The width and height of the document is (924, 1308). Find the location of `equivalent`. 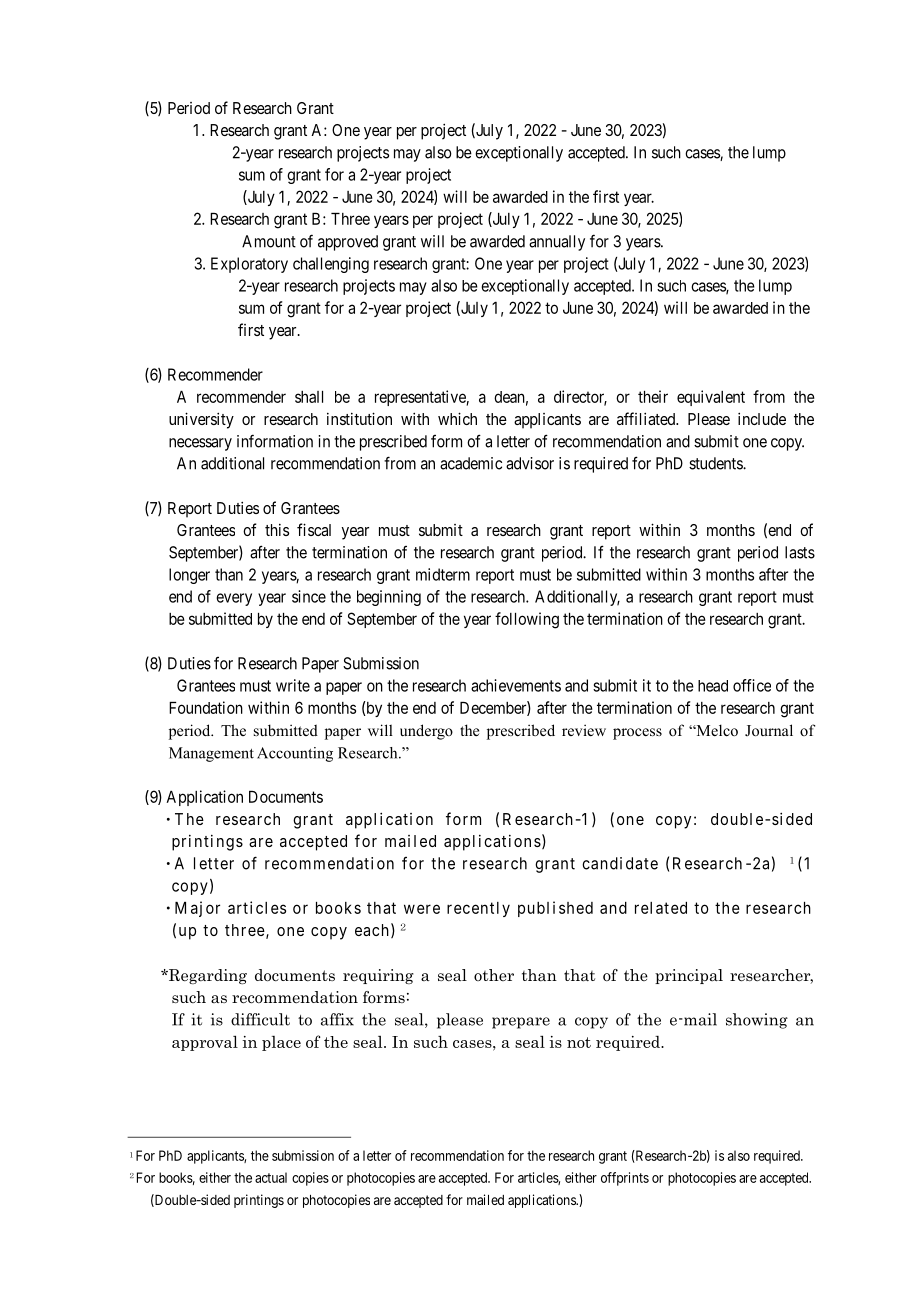

equivalent is located at coordinates (711, 398).
